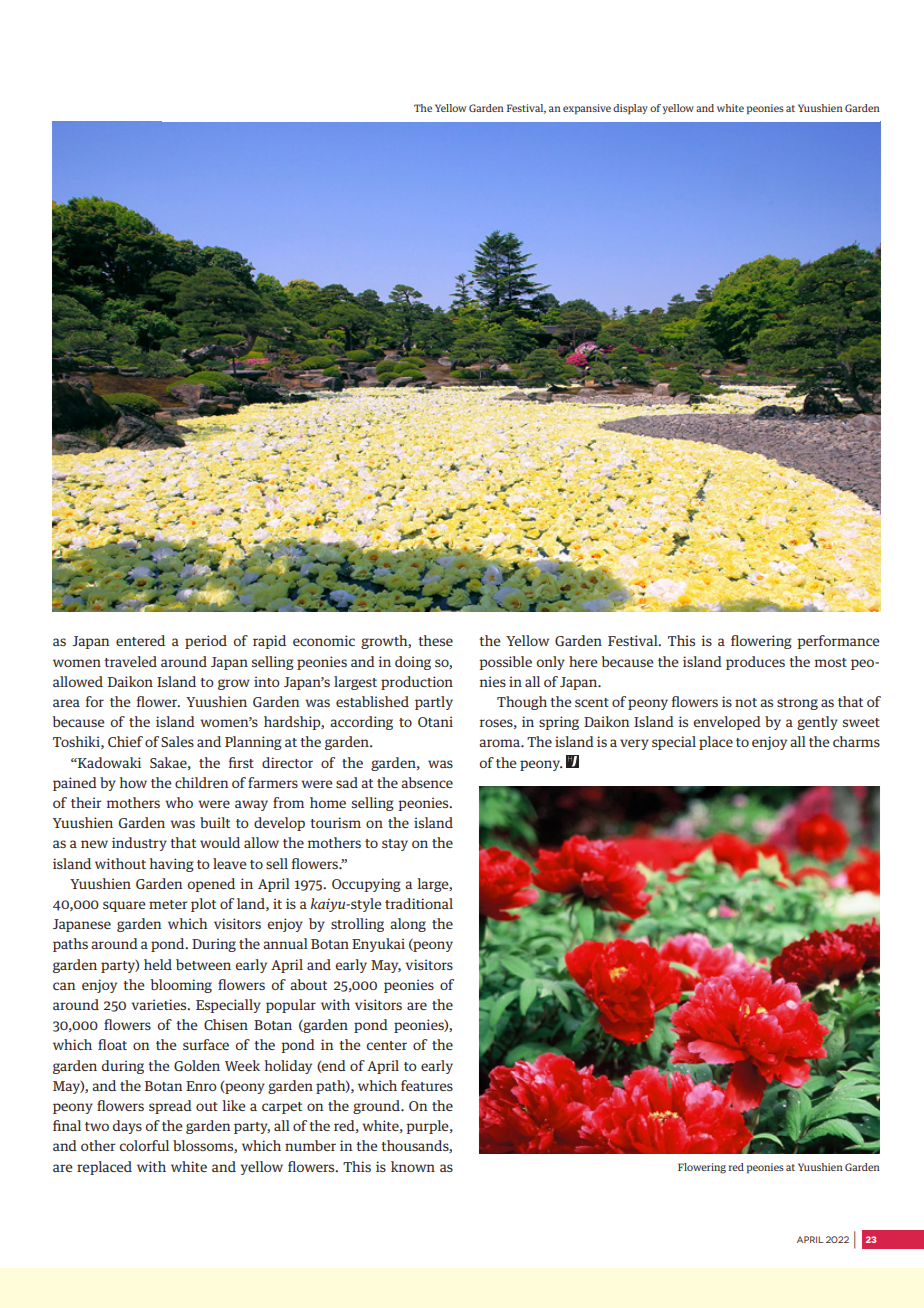 Image resolution: width=924 pixels, height=1308 pixels. Describe the element at coordinates (587, 109) in the screenshot. I see `expansive` at that location.
